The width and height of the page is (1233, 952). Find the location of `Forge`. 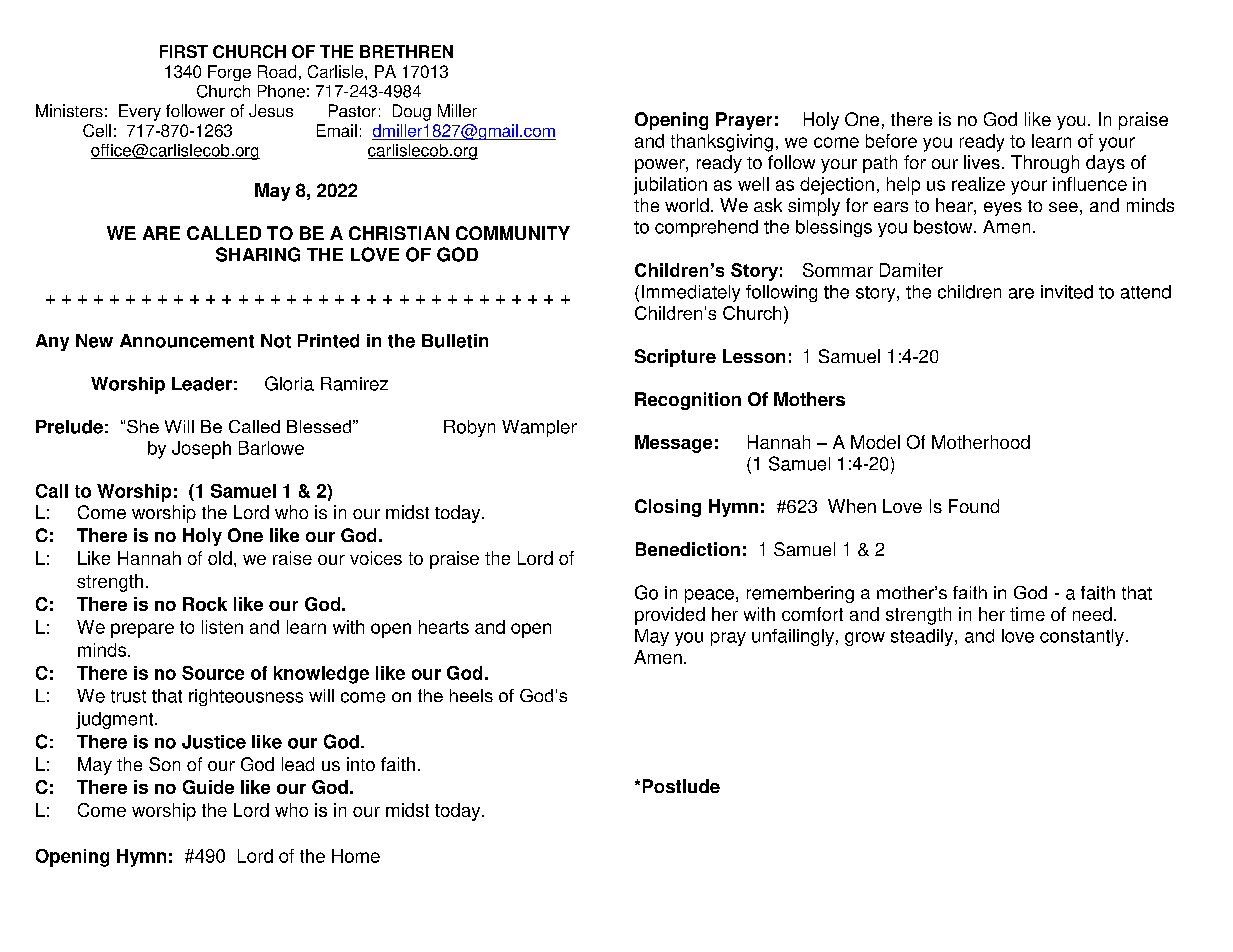

Forge is located at coordinates (229, 73).
